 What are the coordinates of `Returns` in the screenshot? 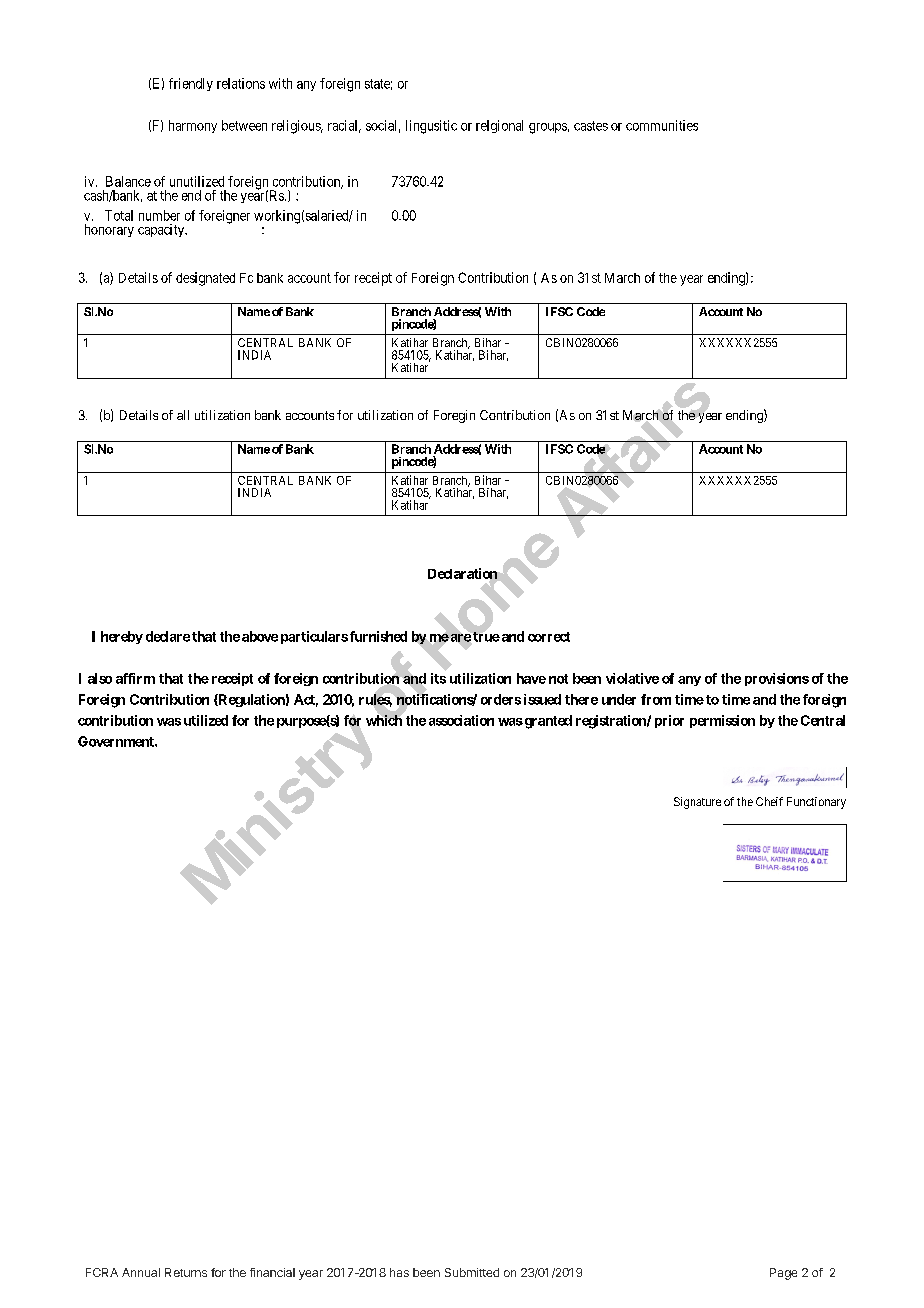 It's located at (186, 1272).
